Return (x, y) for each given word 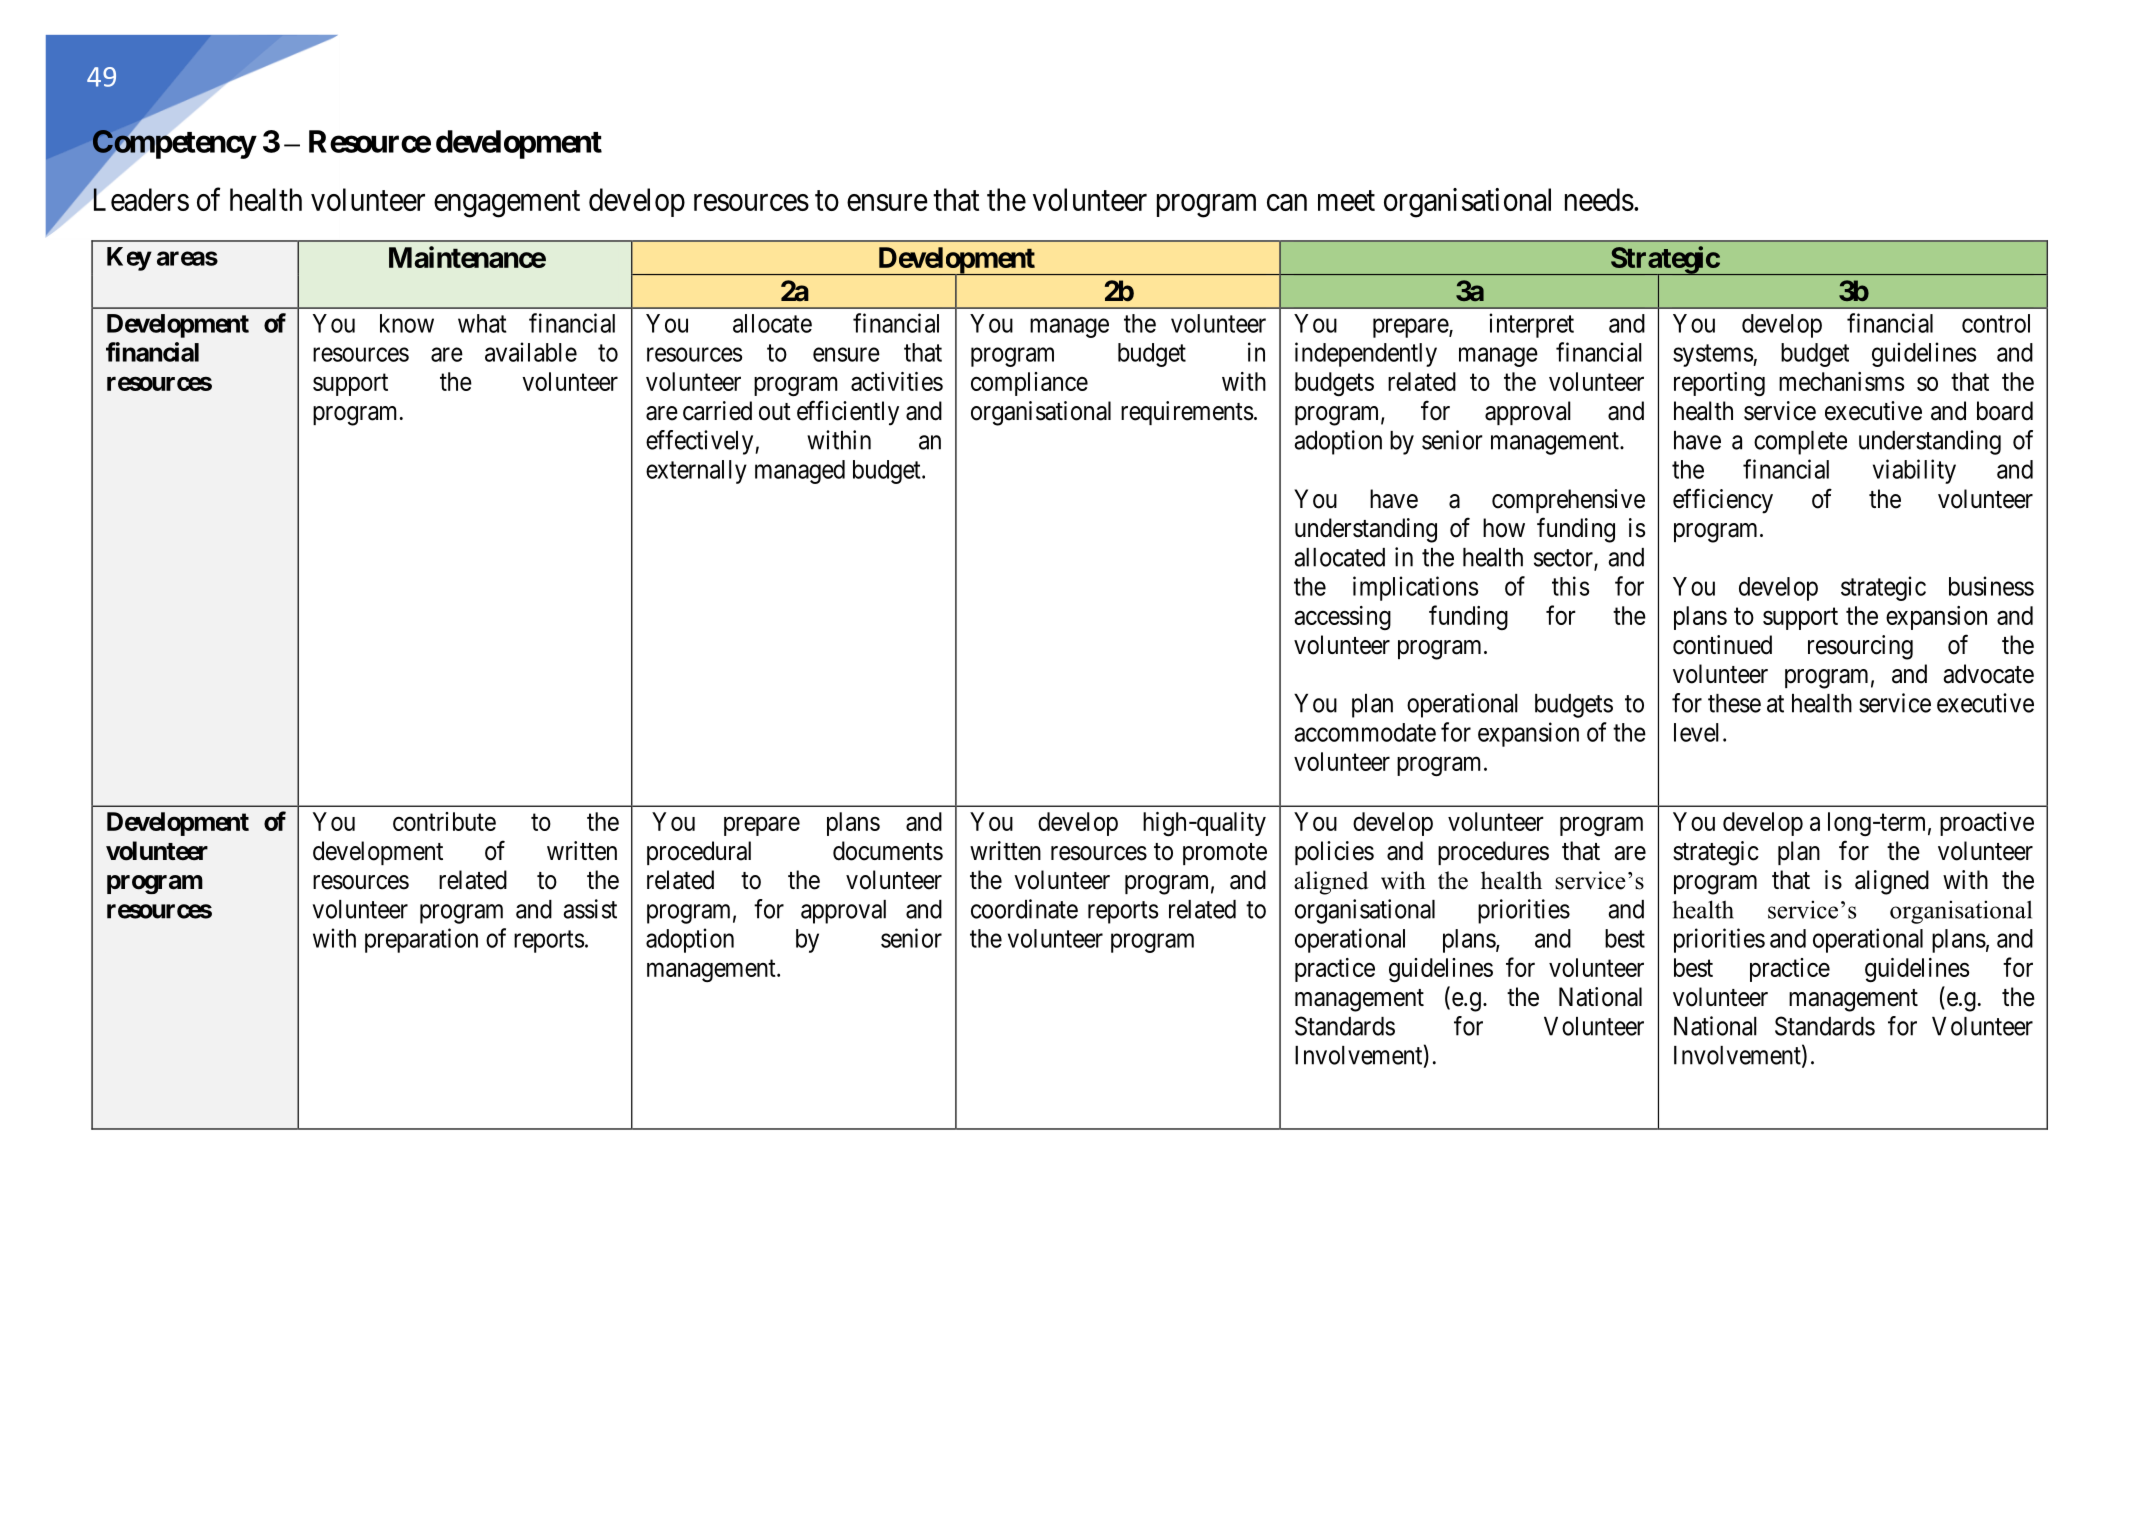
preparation (421, 940)
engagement (507, 204)
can (1287, 202)
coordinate (1024, 909)
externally (696, 472)
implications (1415, 588)
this (1570, 586)
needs (1599, 199)
